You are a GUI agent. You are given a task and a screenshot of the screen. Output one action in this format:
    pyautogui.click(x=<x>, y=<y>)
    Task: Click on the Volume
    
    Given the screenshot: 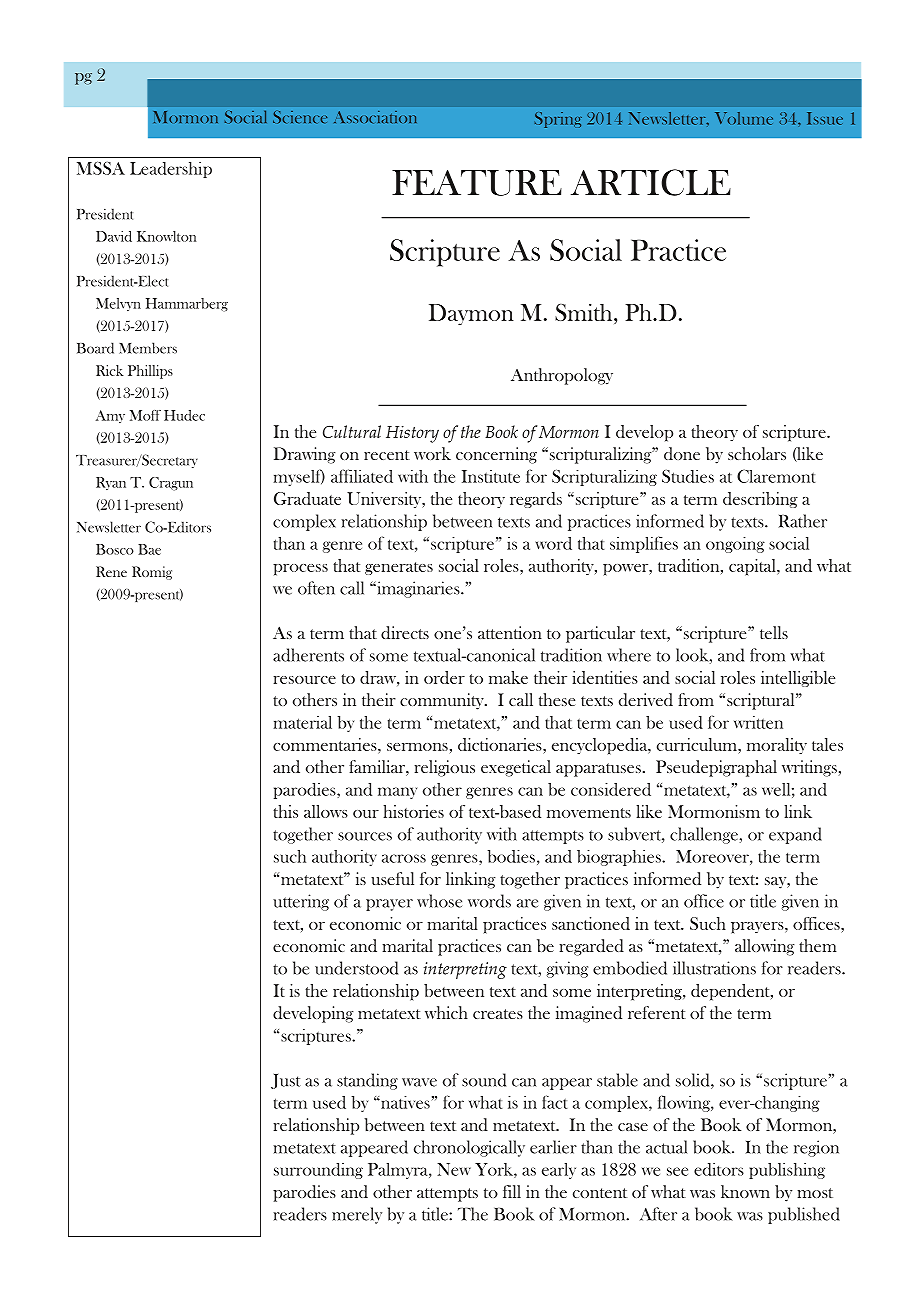 What is the action you would take?
    pyautogui.click(x=744, y=118)
